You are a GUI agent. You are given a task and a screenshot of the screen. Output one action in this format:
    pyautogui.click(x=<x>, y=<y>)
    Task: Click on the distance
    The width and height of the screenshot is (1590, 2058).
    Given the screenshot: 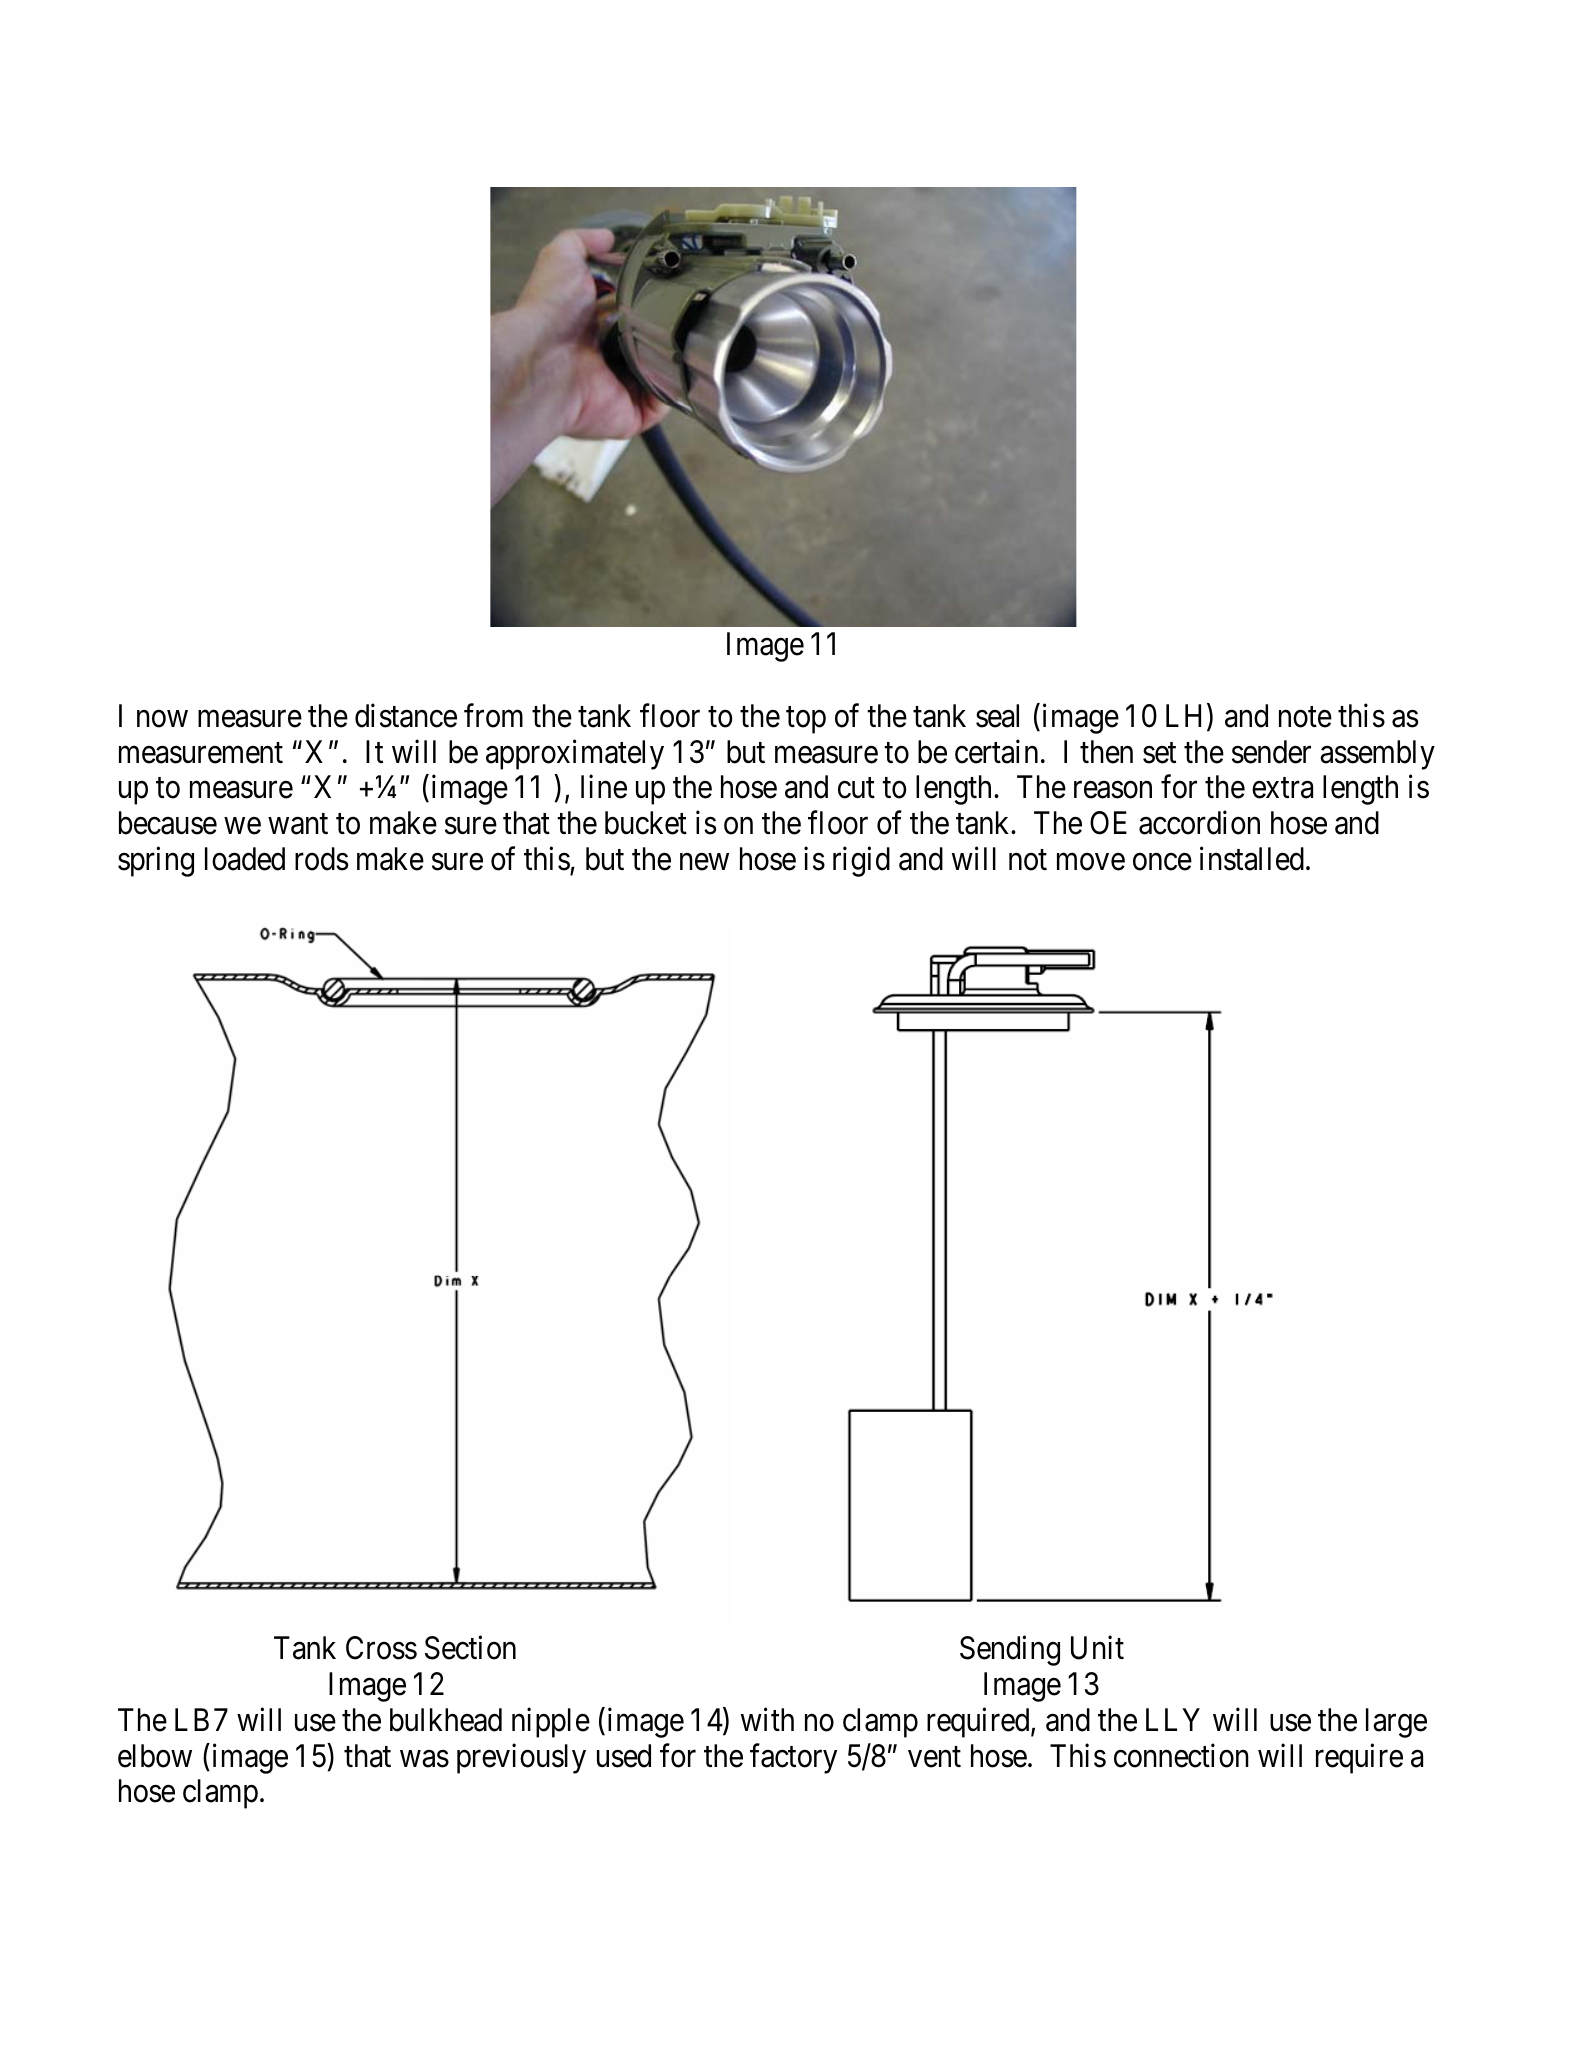 What is the action you would take?
    pyautogui.click(x=406, y=715)
